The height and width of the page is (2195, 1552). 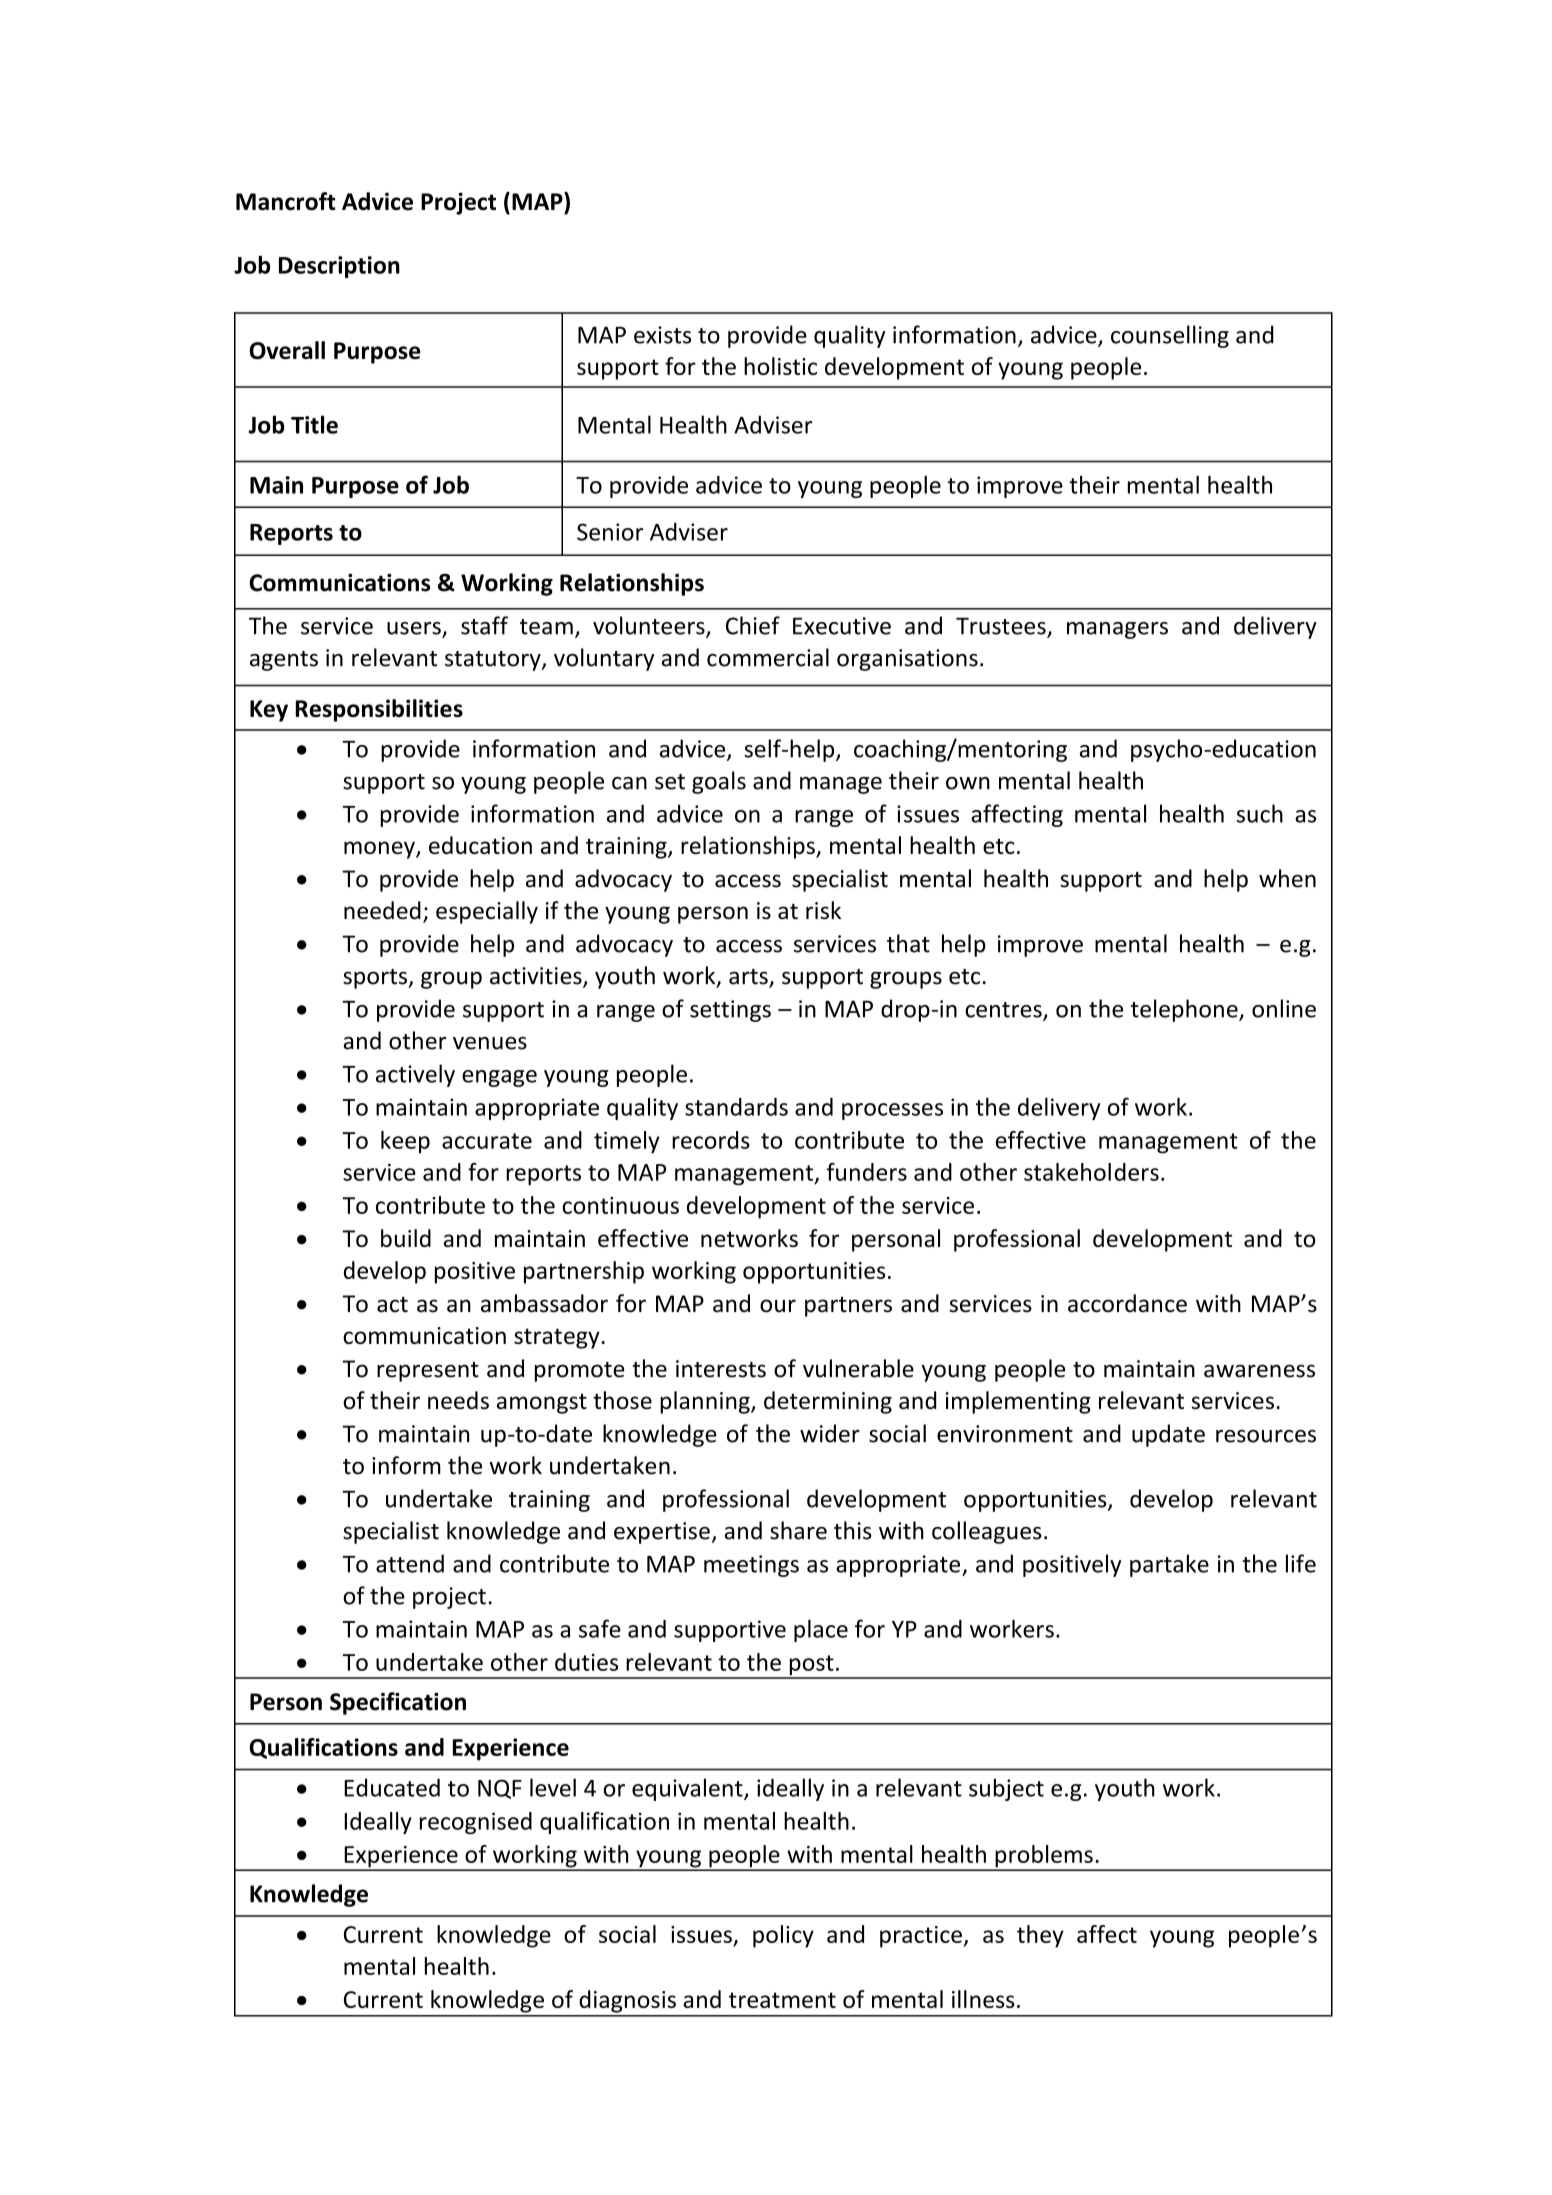 I want to click on policy, so click(x=783, y=1936).
